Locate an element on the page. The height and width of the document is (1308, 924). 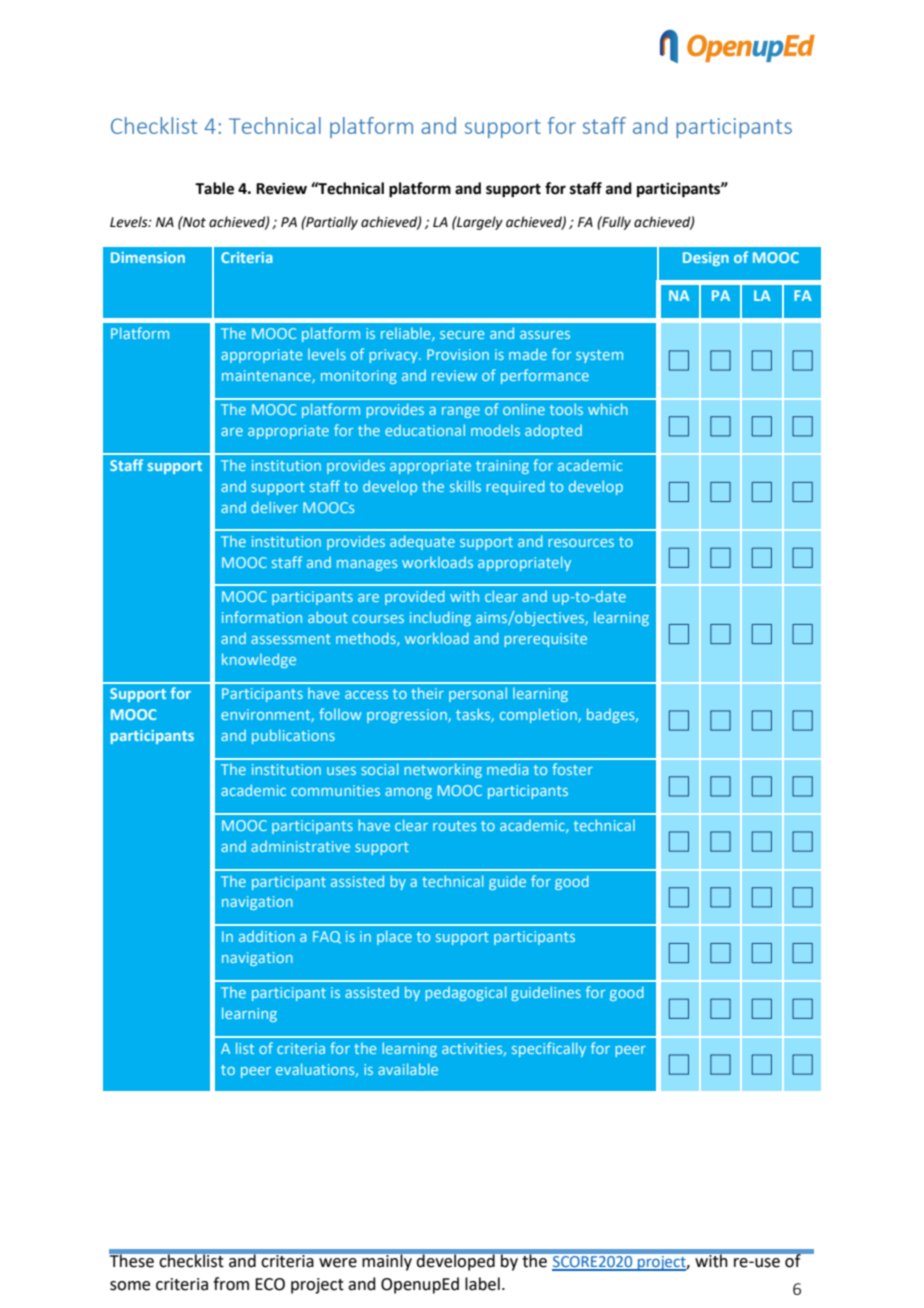
label is located at coordinates (482, 1284).
